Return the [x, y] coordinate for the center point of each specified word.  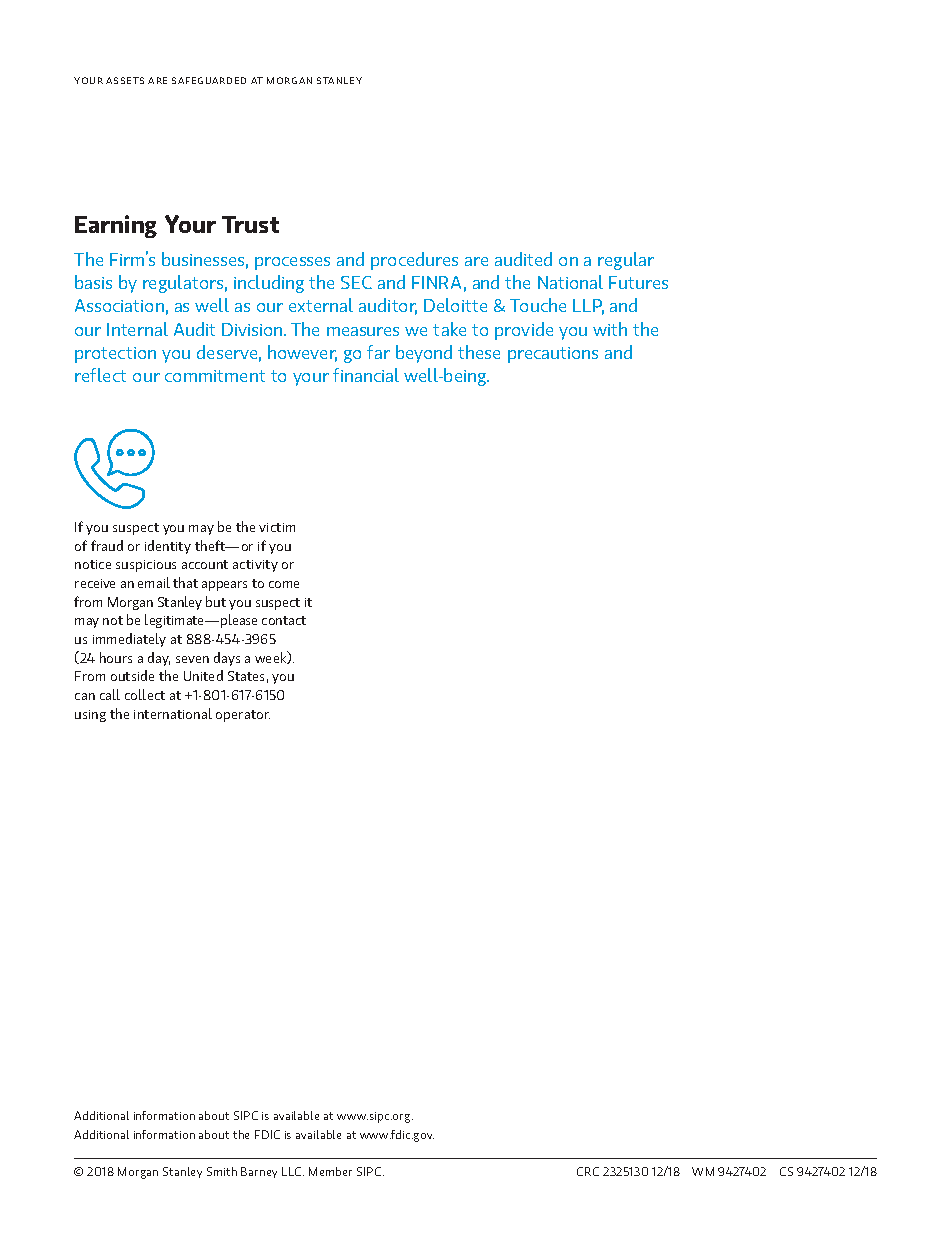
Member [330, 1171]
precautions [553, 355]
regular [626, 261]
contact [284, 620]
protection [115, 355]
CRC [588, 1171]
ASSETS [125, 80]
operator [243, 716]
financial [366, 375]
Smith [222, 1171]
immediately [129, 640]
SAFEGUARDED [209, 80]
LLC [293, 1171]
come [284, 584]
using [90, 716]
